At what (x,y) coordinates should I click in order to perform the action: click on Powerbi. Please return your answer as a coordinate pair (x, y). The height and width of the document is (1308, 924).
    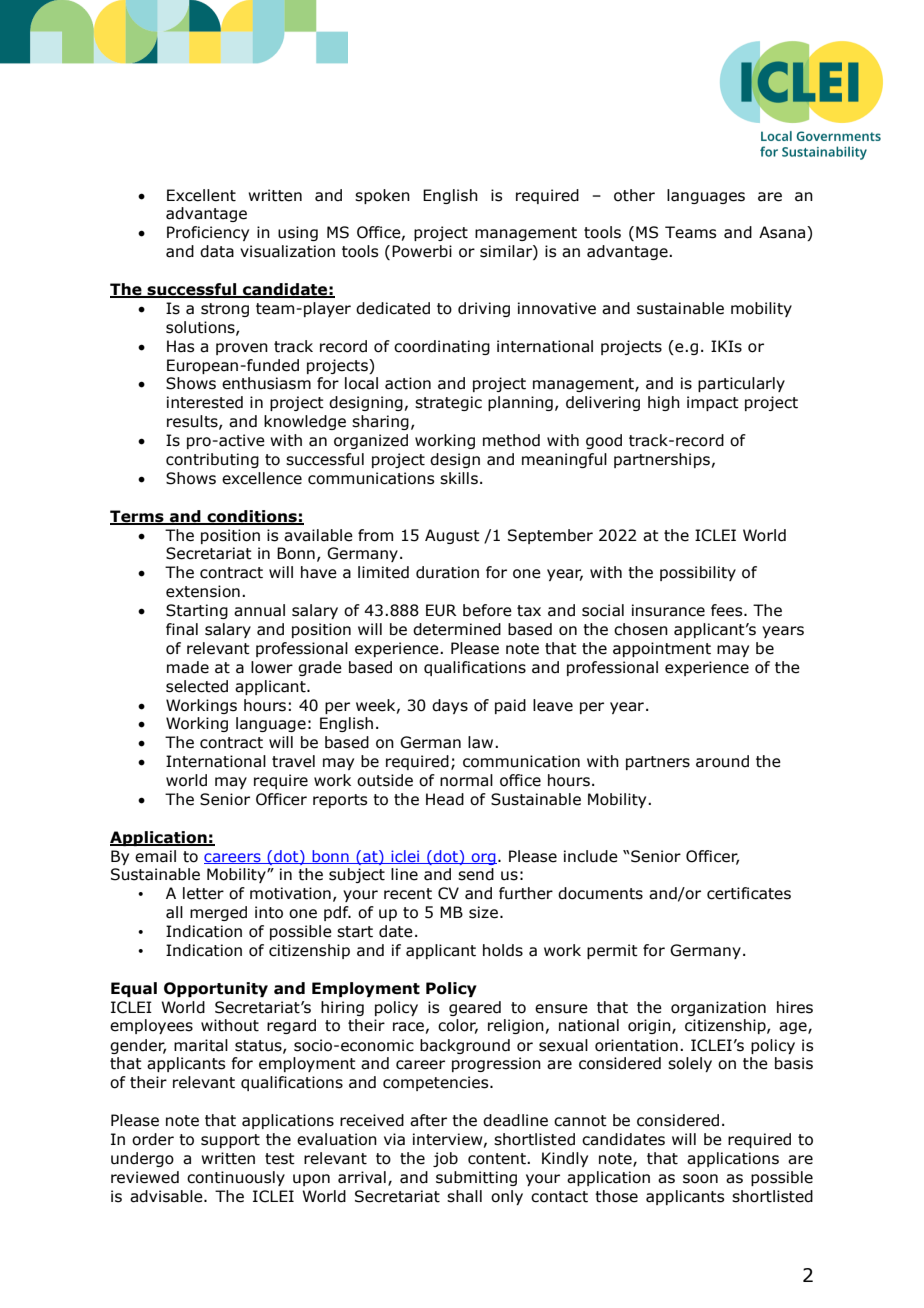
    Looking at the image, I should click on (422, 251).
